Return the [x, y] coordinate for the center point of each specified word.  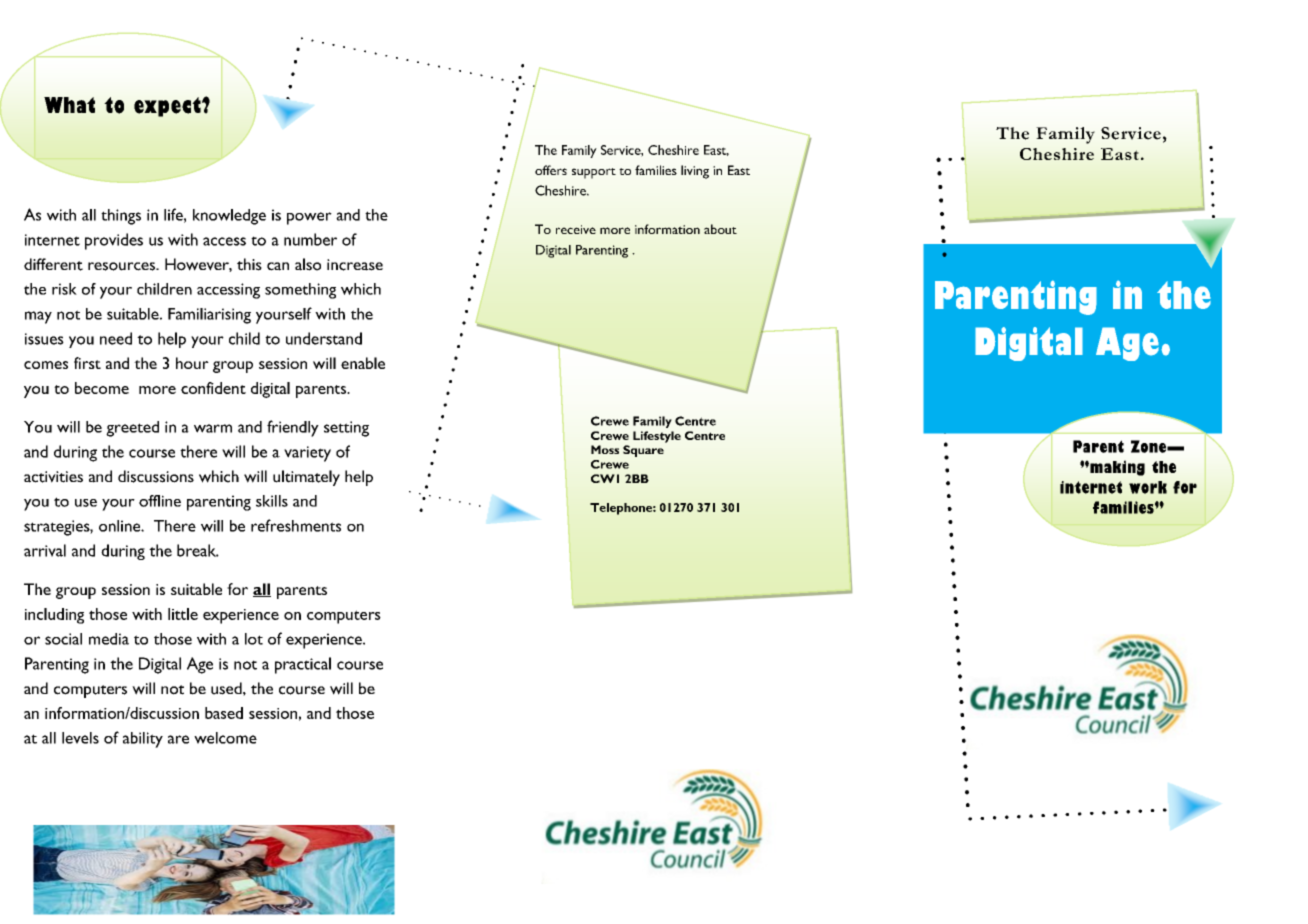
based [224, 713]
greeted [132, 429]
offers [551, 170]
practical [303, 665]
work [1148, 487]
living [695, 172]
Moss [605, 449]
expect [168, 107]
